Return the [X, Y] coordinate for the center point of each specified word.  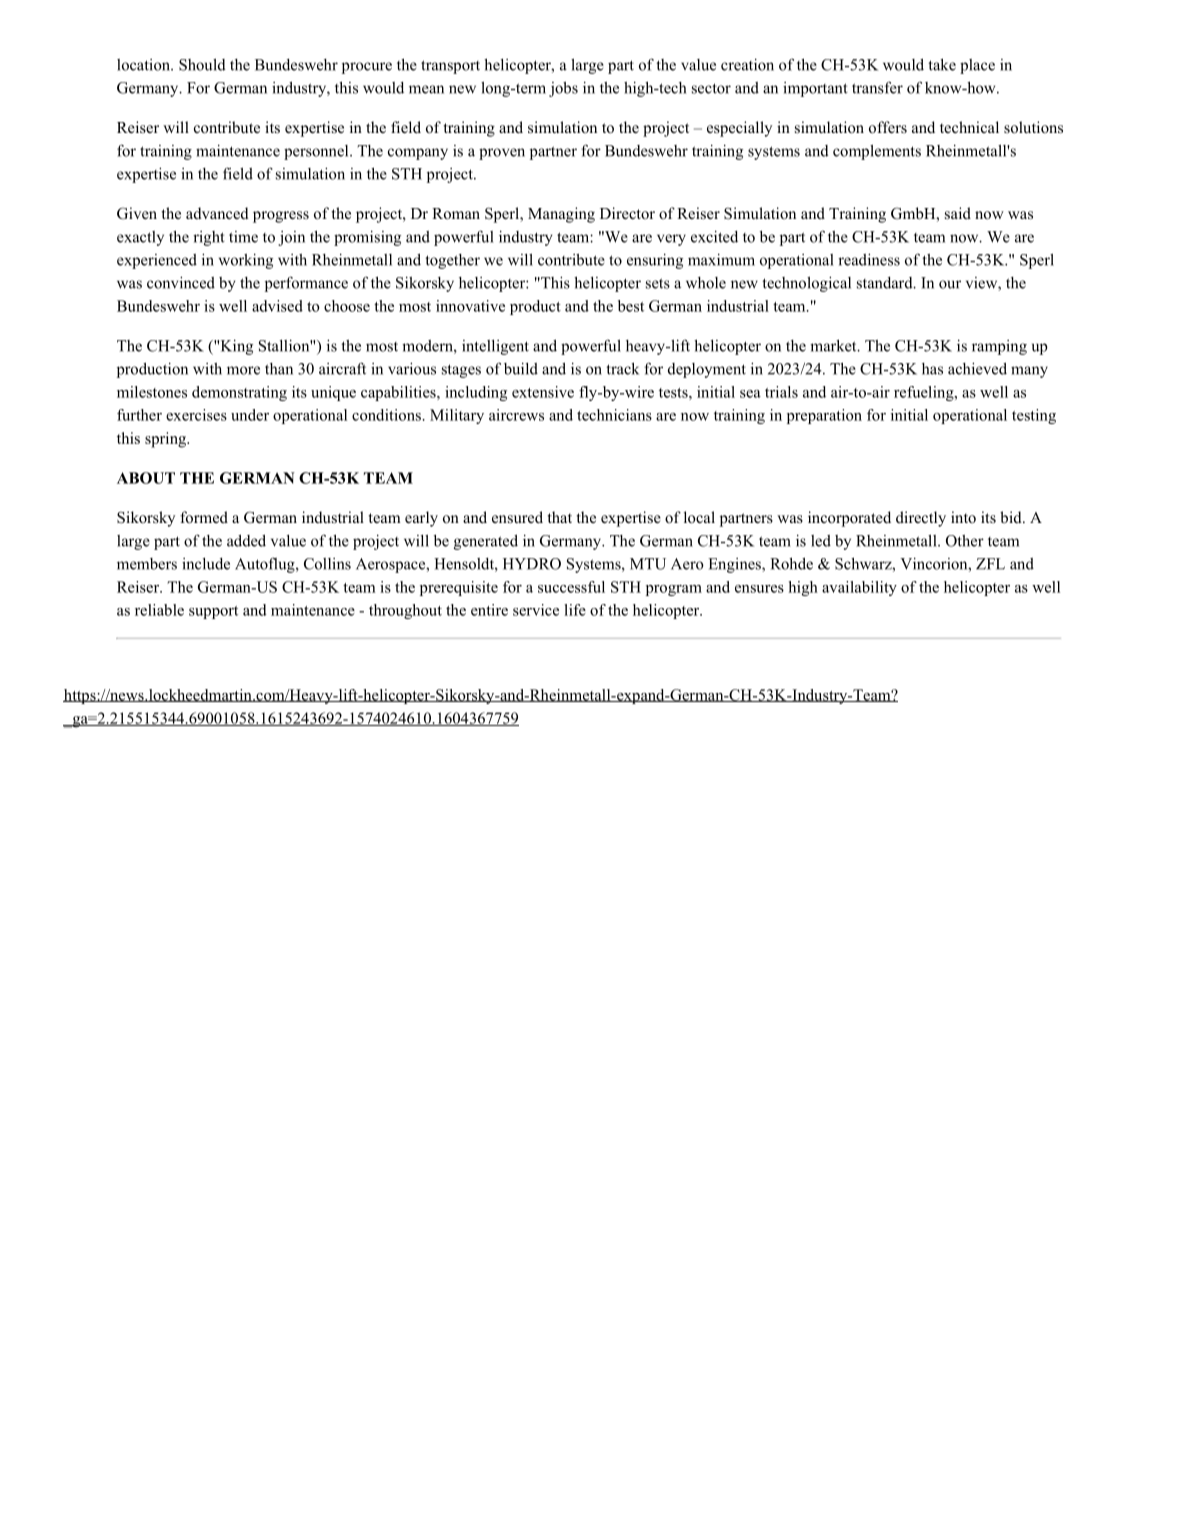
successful [571, 587]
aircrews [516, 415]
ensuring [655, 261]
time [243, 237]
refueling [925, 393]
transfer [877, 87]
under [250, 415]
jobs [563, 89]
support [213, 612]
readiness [869, 259]
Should [202, 64]
